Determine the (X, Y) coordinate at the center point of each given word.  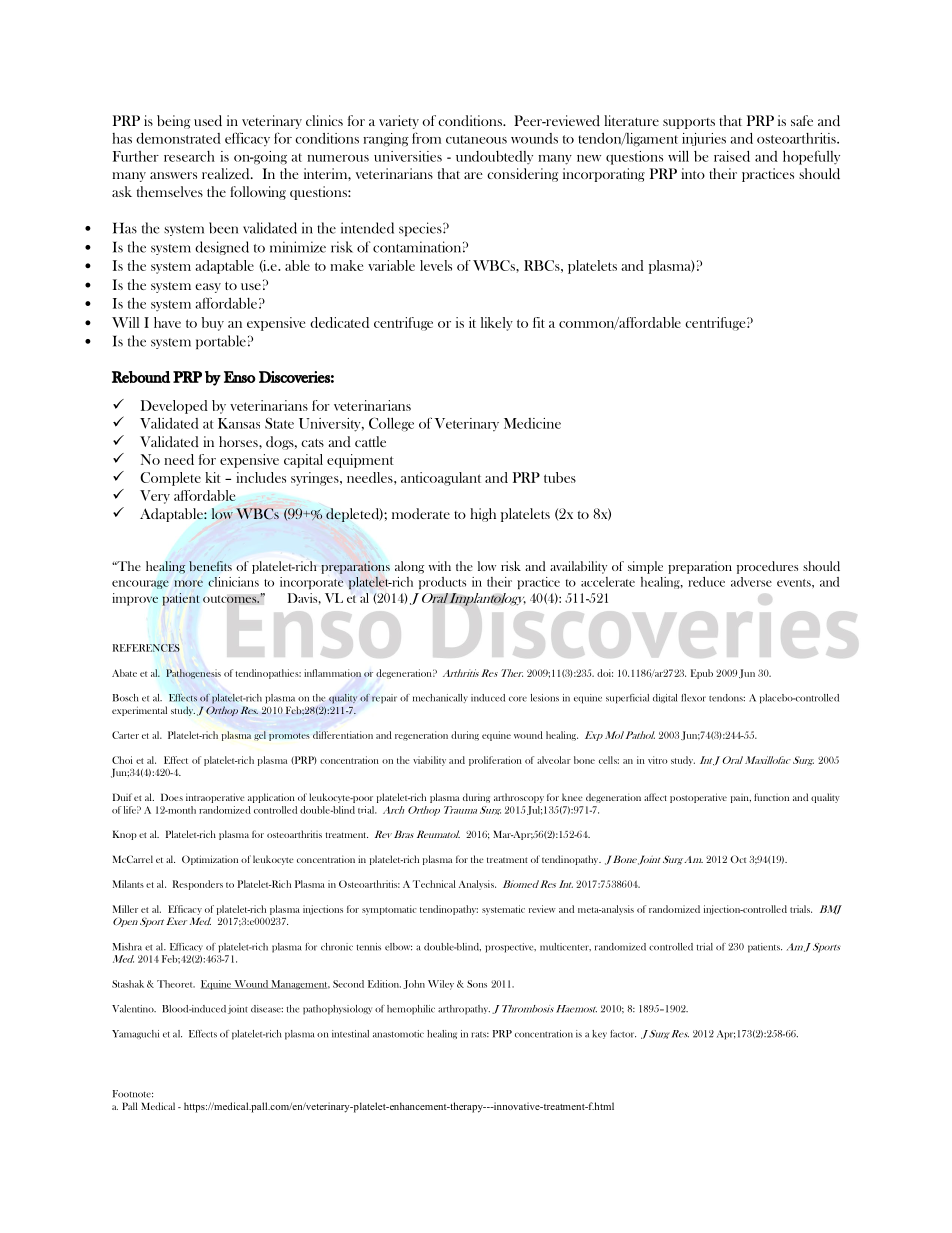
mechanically (440, 698)
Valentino (134, 1009)
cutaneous (476, 139)
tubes (560, 477)
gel (260, 736)
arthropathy (464, 1010)
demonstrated (178, 138)
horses (239, 441)
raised (732, 156)
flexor (693, 698)
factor (623, 1034)
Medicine (532, 423)
